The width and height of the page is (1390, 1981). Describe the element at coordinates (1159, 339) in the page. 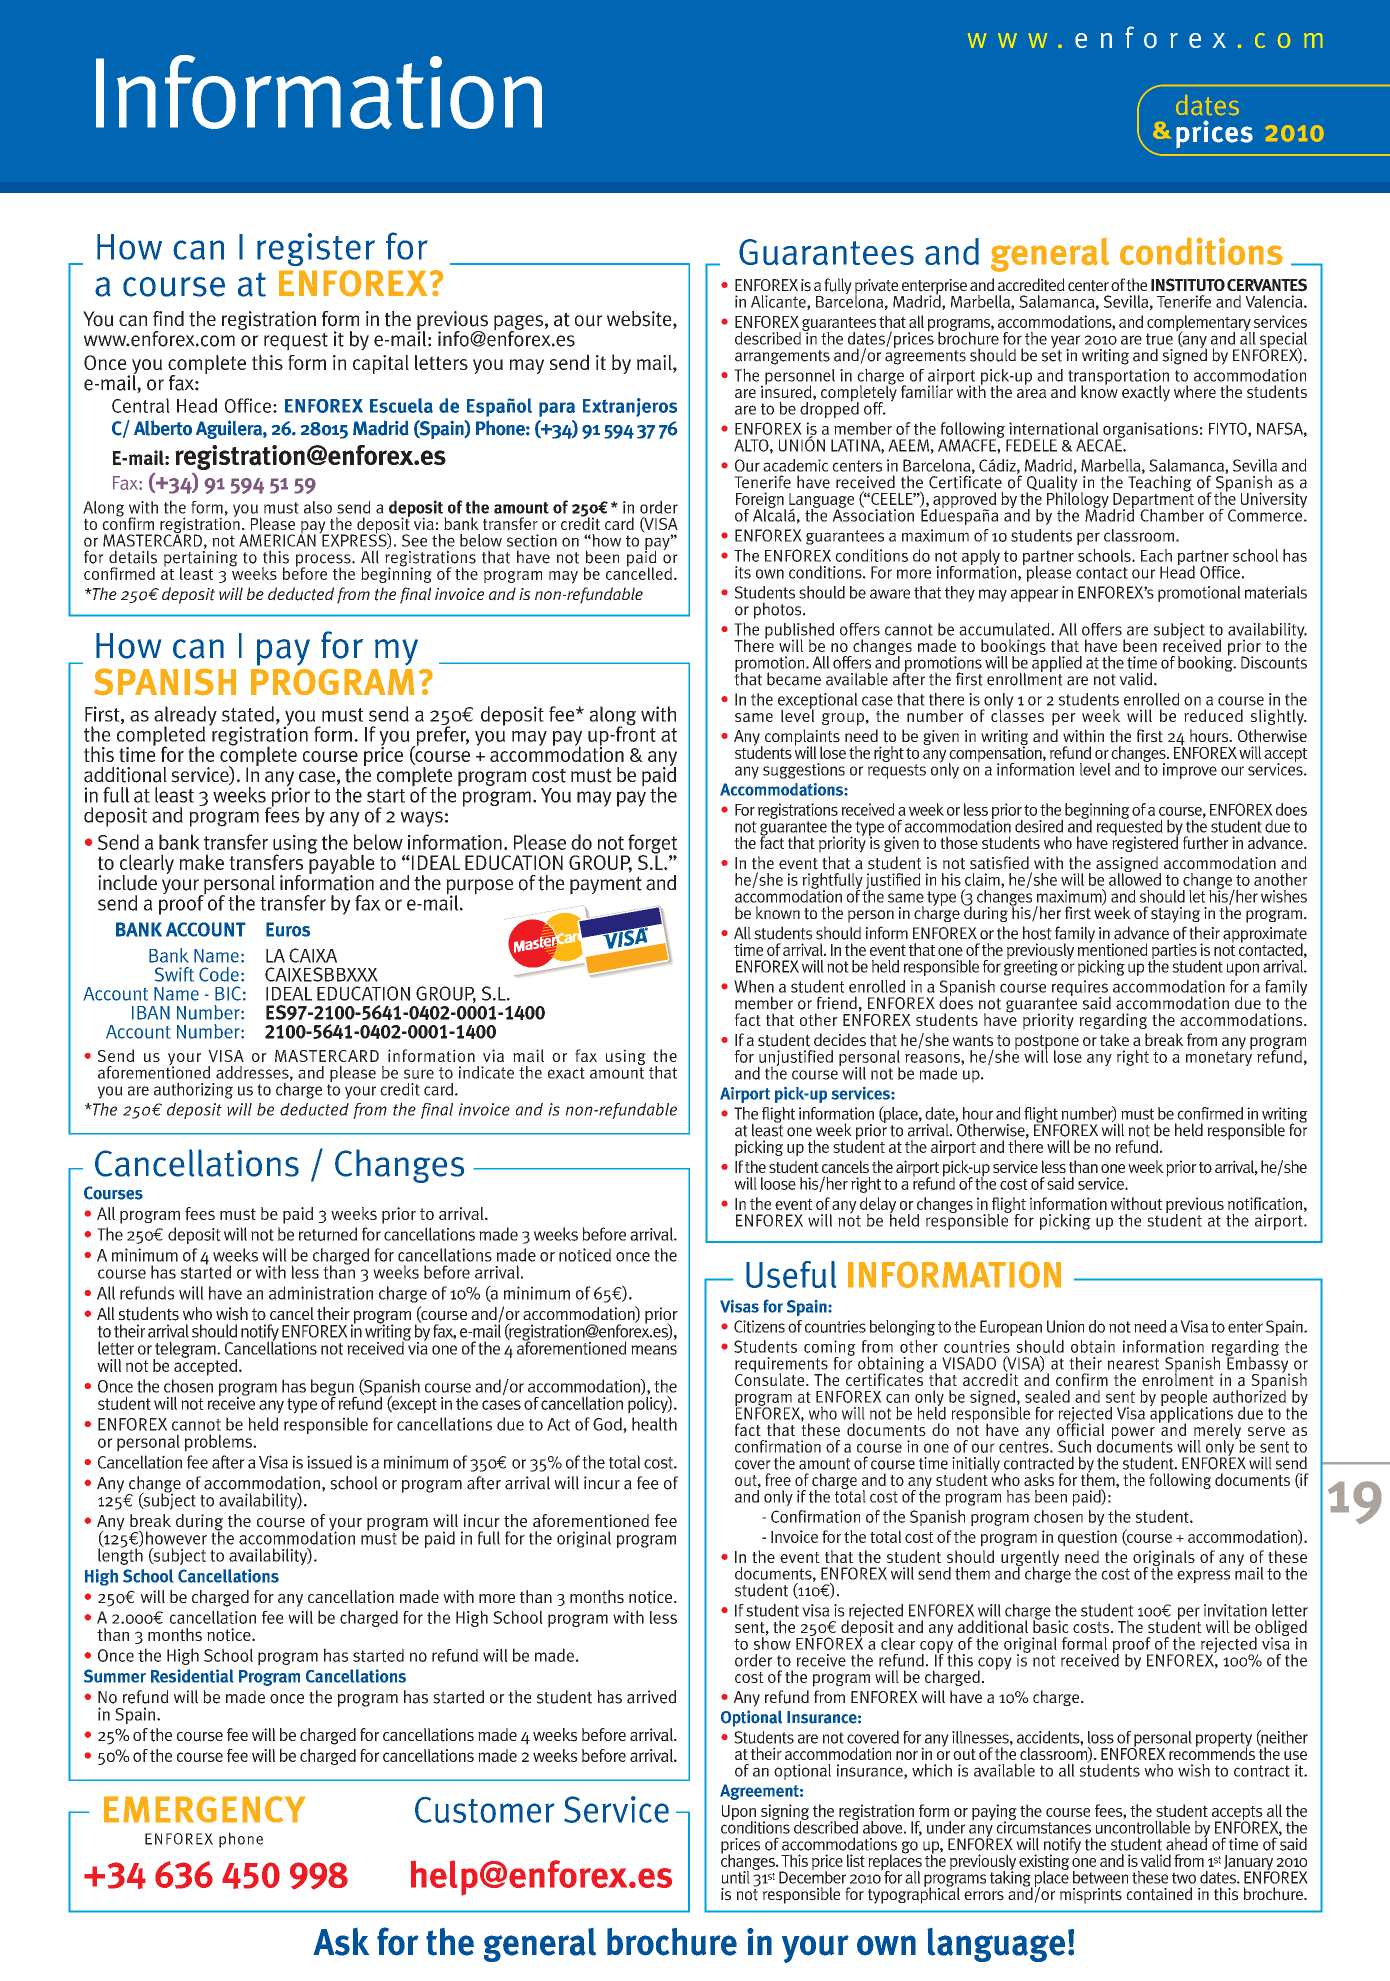

I see `true` at that location.
